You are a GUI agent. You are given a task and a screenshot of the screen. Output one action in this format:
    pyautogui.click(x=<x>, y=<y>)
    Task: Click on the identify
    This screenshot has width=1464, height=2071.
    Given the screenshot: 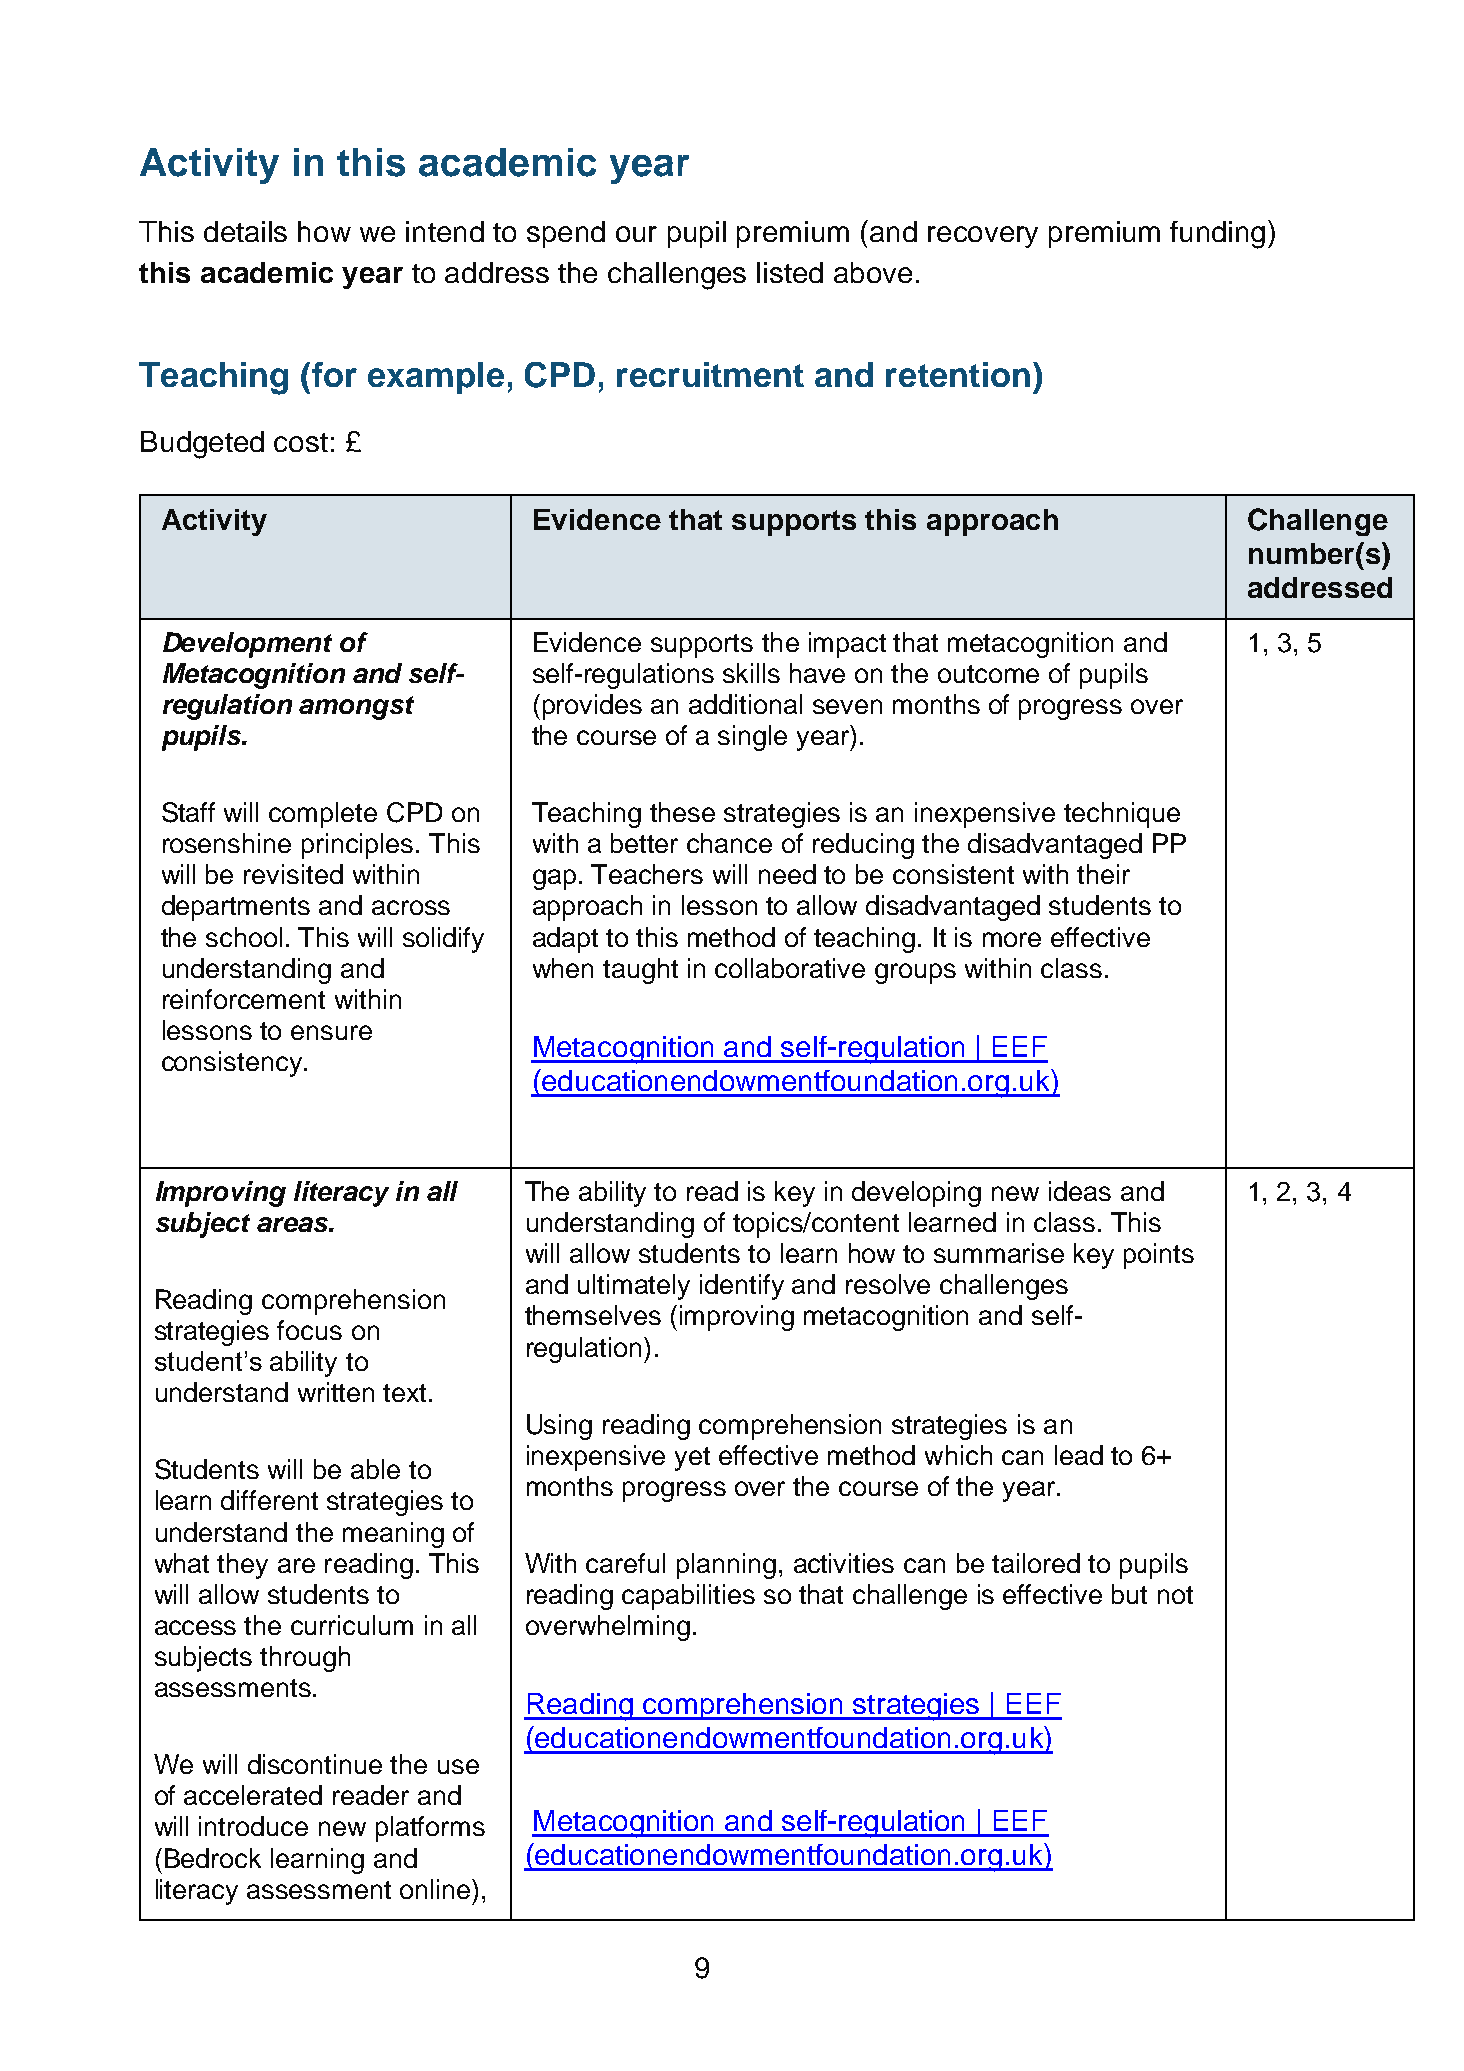 What is the action you would take?
    pyautogui.click(x=742, y=1287)
